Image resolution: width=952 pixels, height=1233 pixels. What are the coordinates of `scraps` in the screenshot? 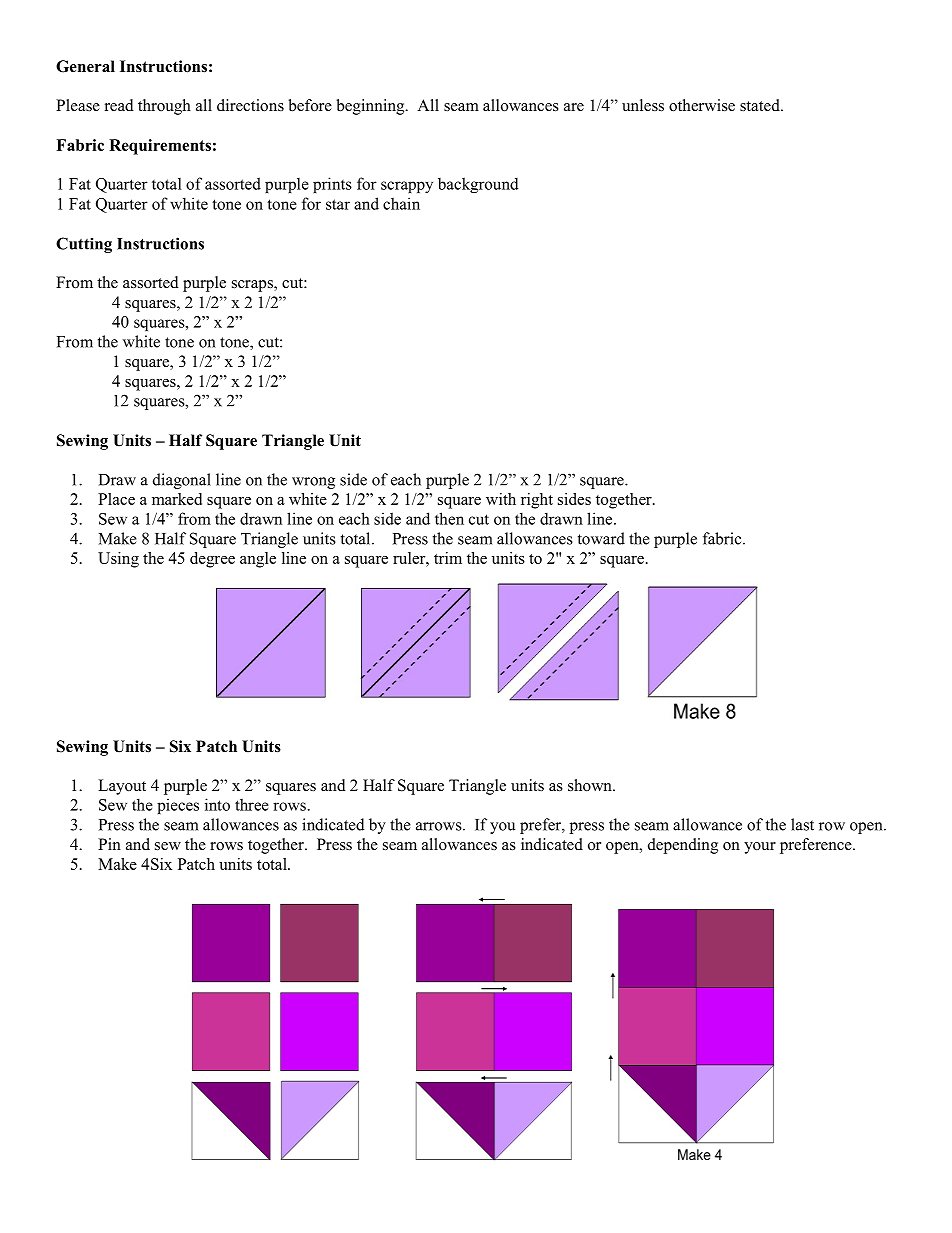 It's located at (253, 286).
